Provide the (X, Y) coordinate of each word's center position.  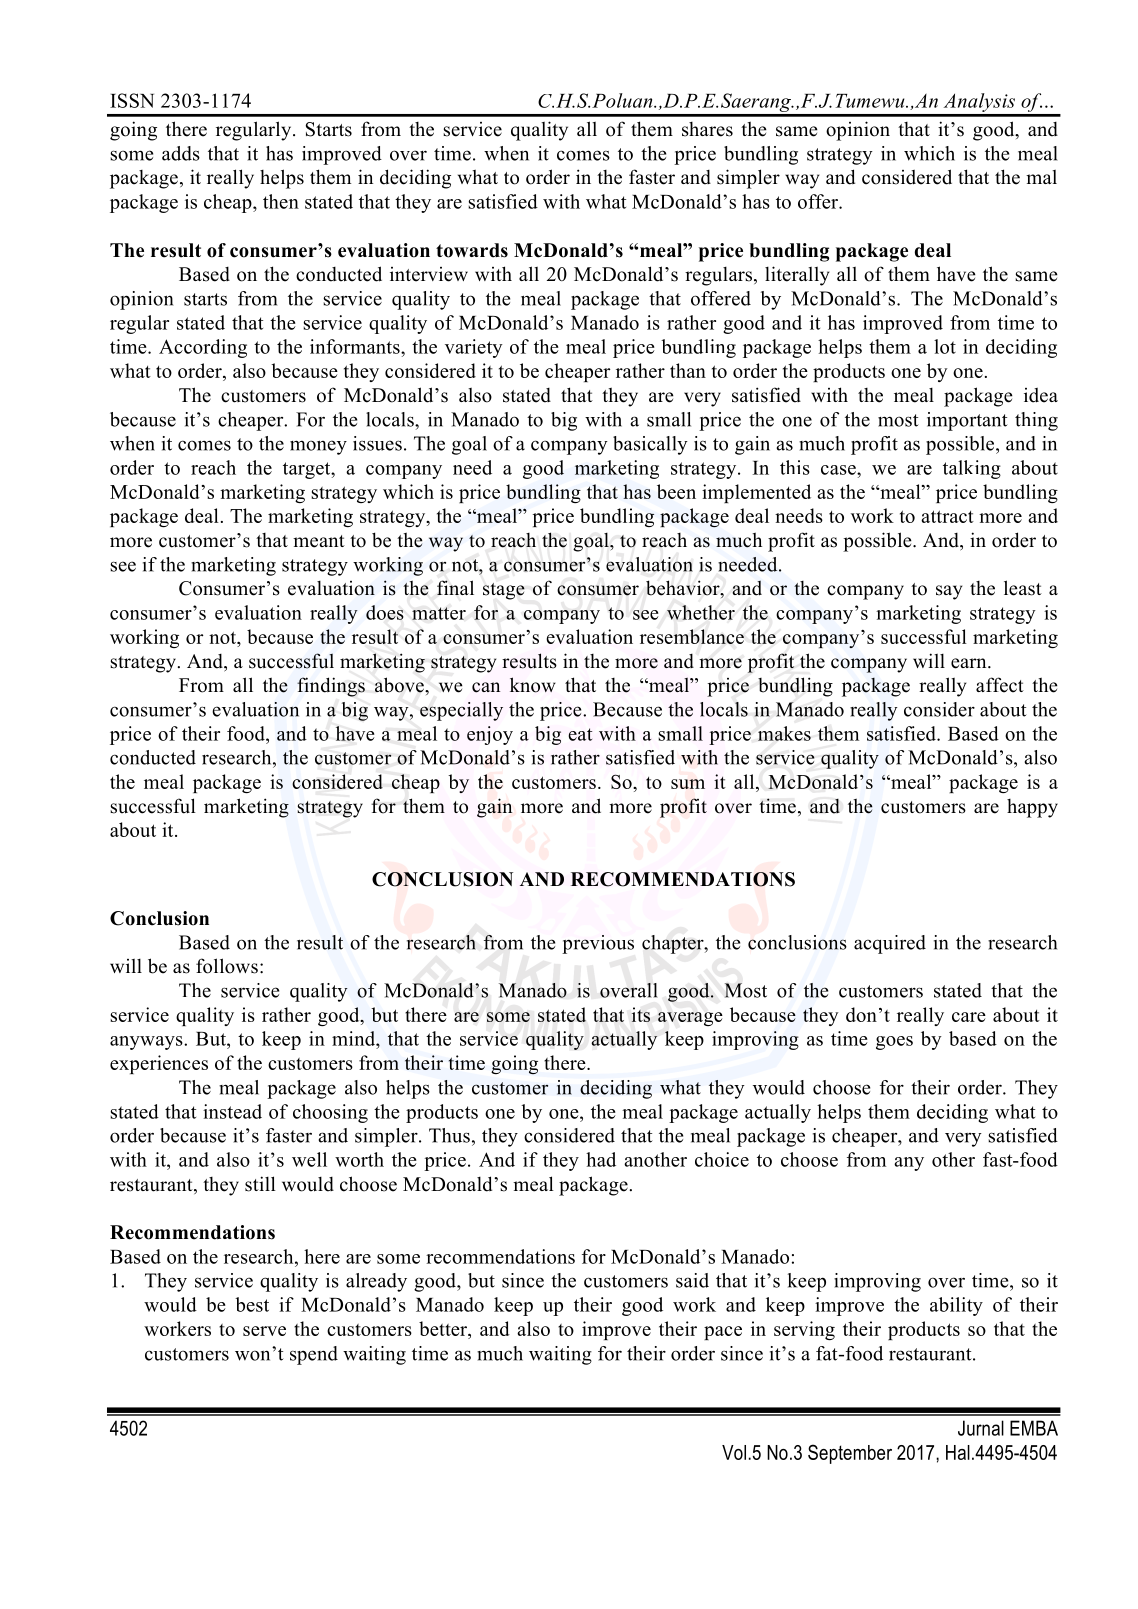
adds (181, 153)
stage (504, 591)
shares (707, 129)
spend (314, 1355)
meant (319, 541)
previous (598, 944)
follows (227, 966)
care (969, 1017)
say (949, 592)
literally (797, 276)
